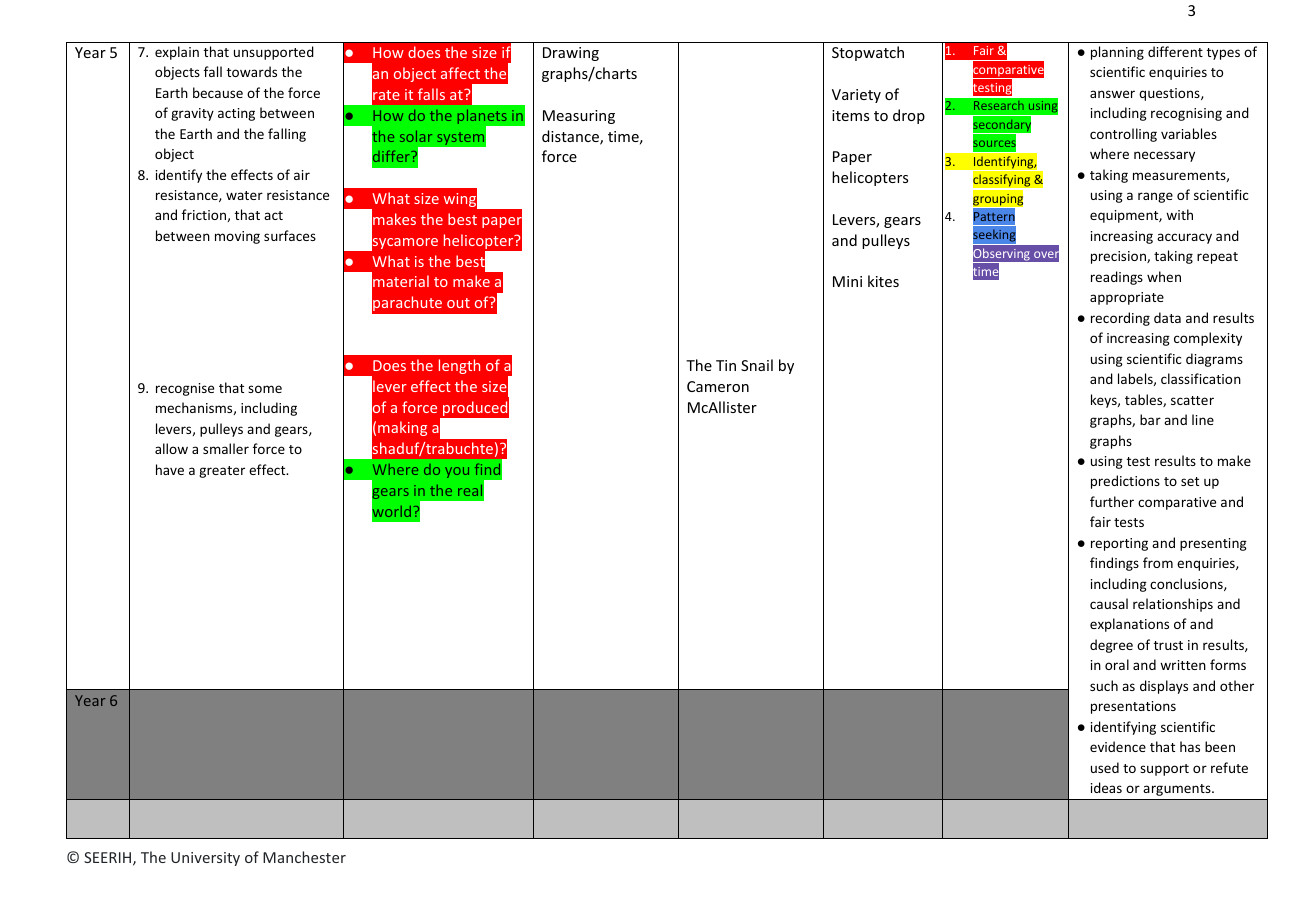 The image size is (1308, 924). What do you see at coordinates (856, 96) in the screenshot?
I see `Variety` at bounding box center [856, 96].
